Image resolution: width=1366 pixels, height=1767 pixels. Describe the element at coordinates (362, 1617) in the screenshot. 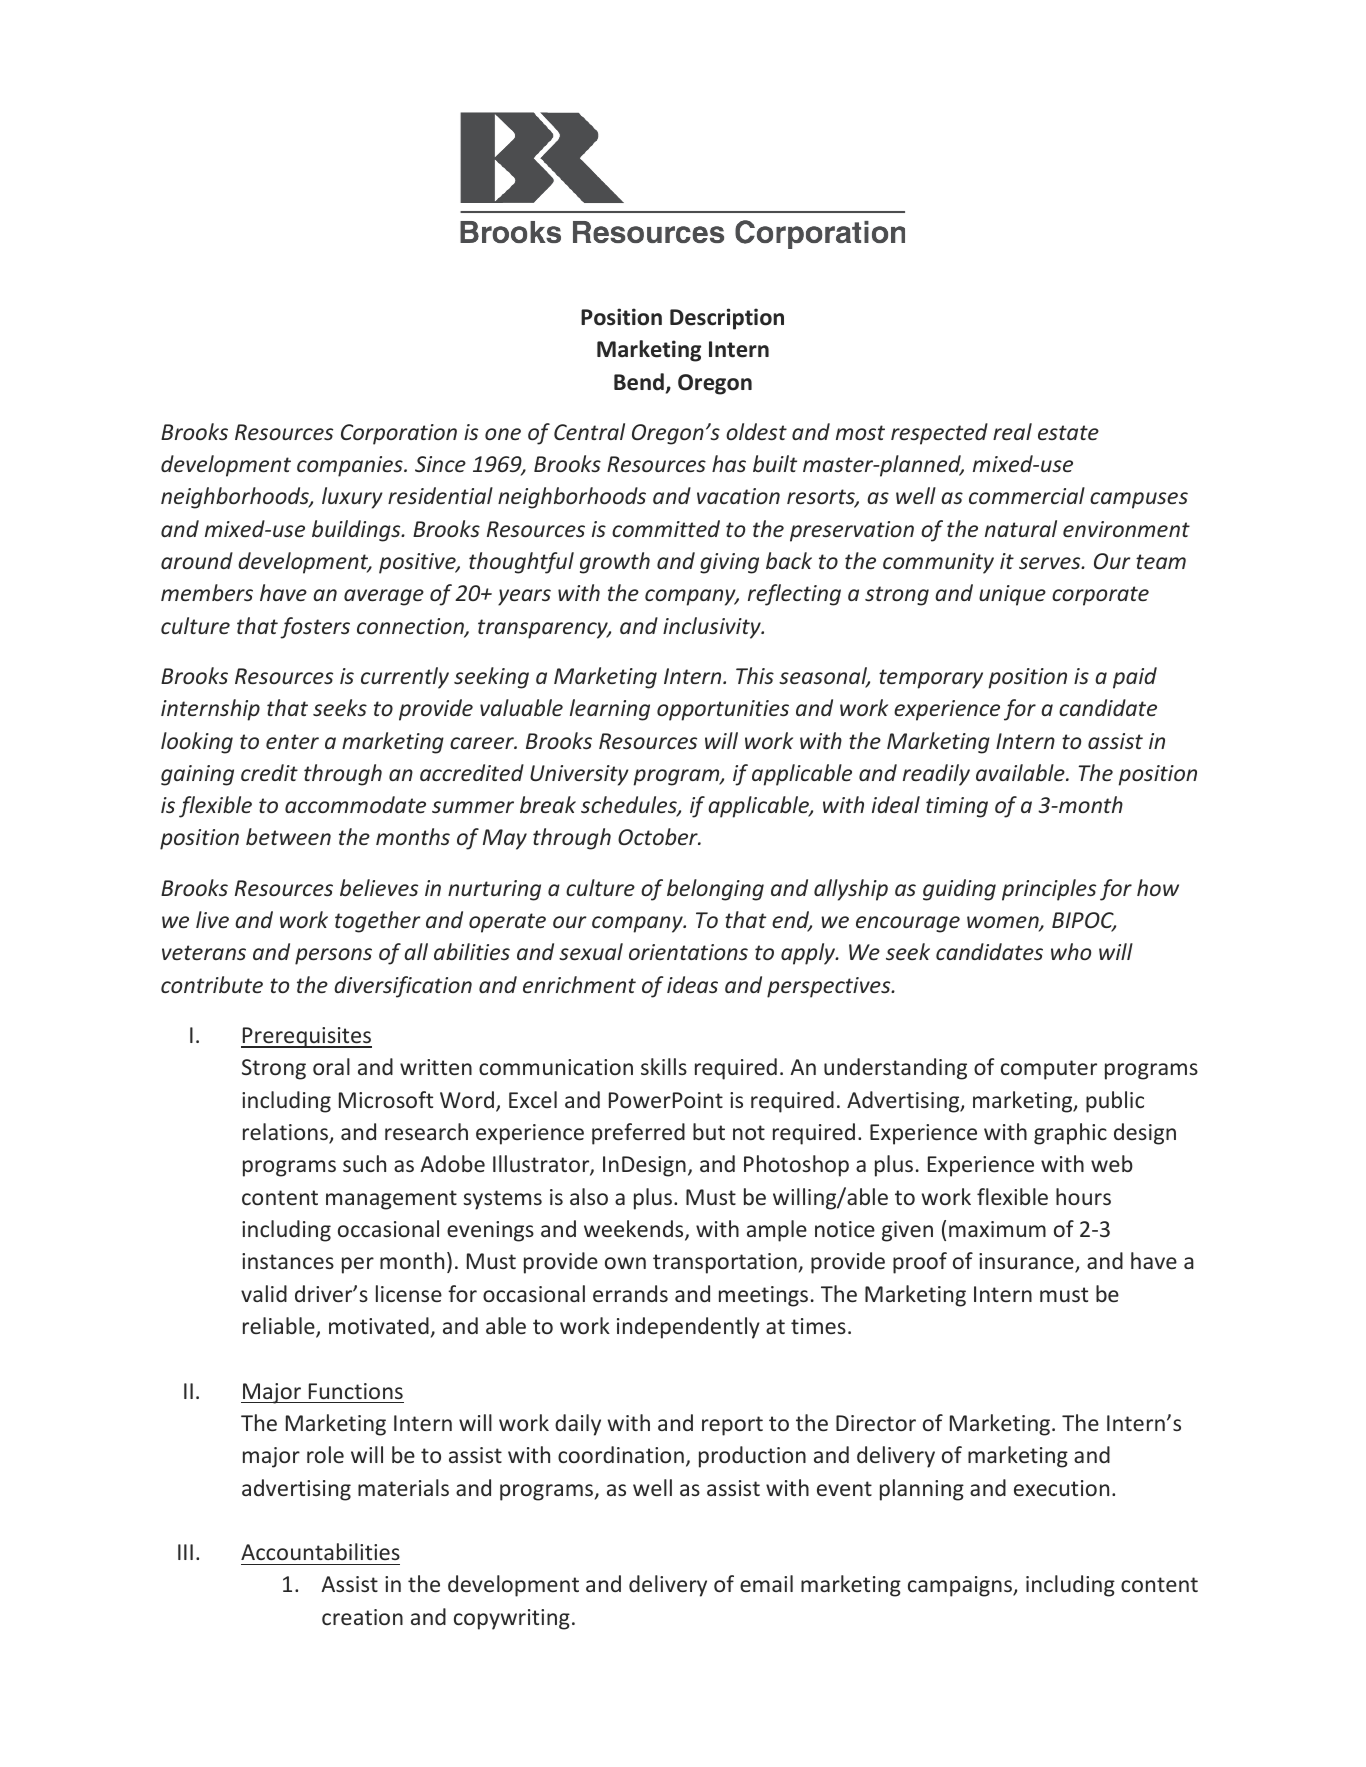

I see `creation` at that location.
